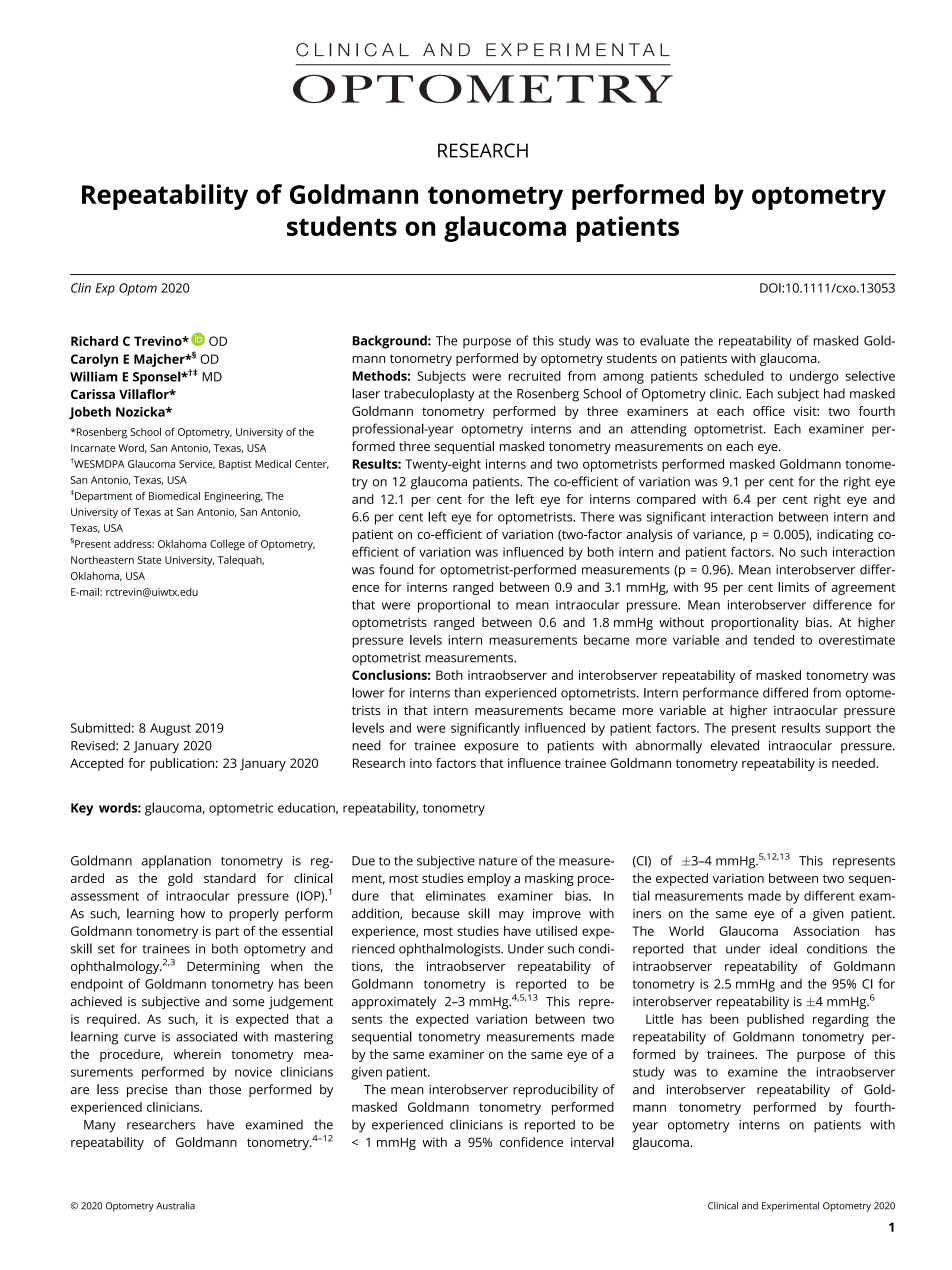  Describe the element at coordinates (396, 569) in the screenshot. I see `found` at that location.
